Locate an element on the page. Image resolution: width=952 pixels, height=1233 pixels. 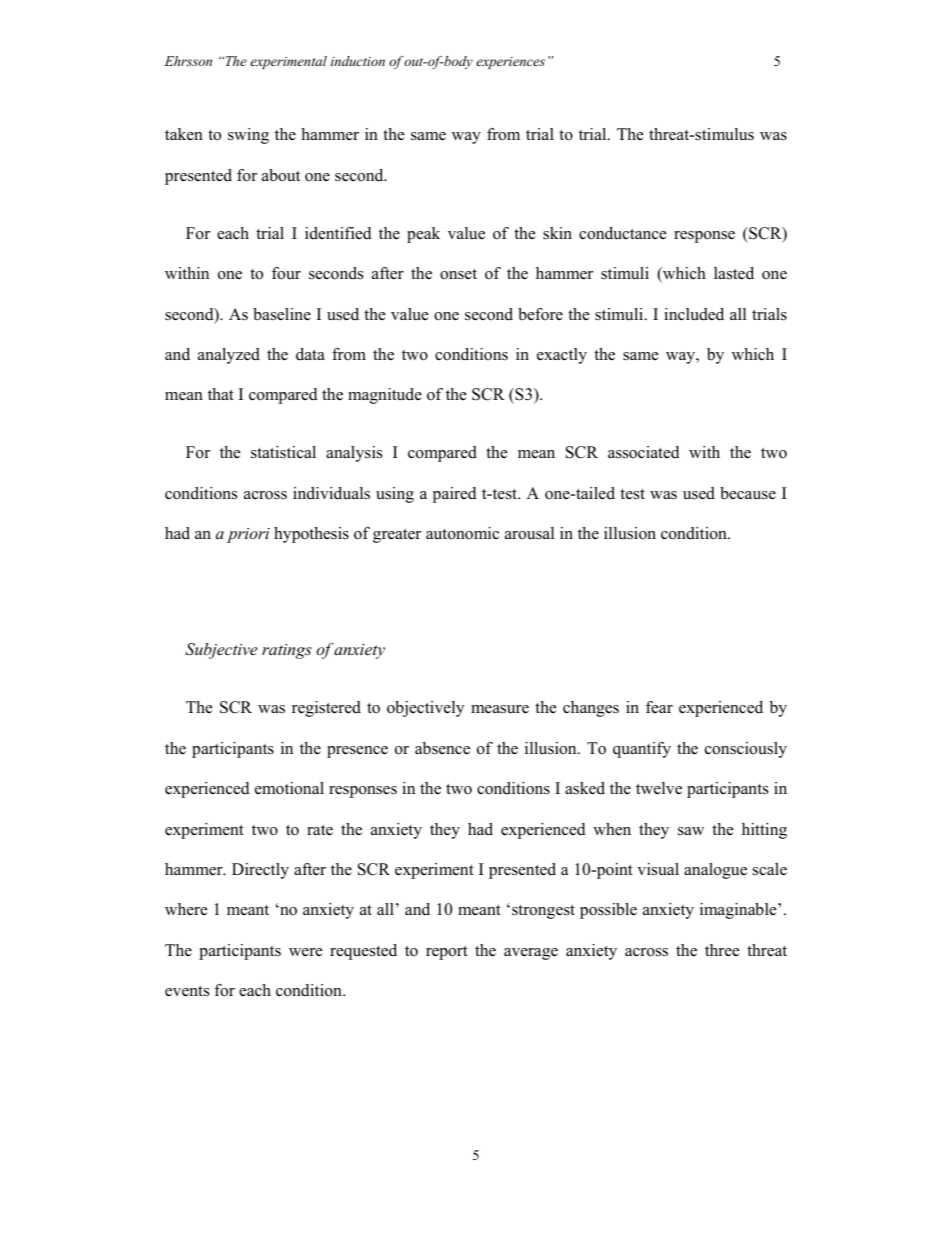
absence is located at coordinates (442, 748).
